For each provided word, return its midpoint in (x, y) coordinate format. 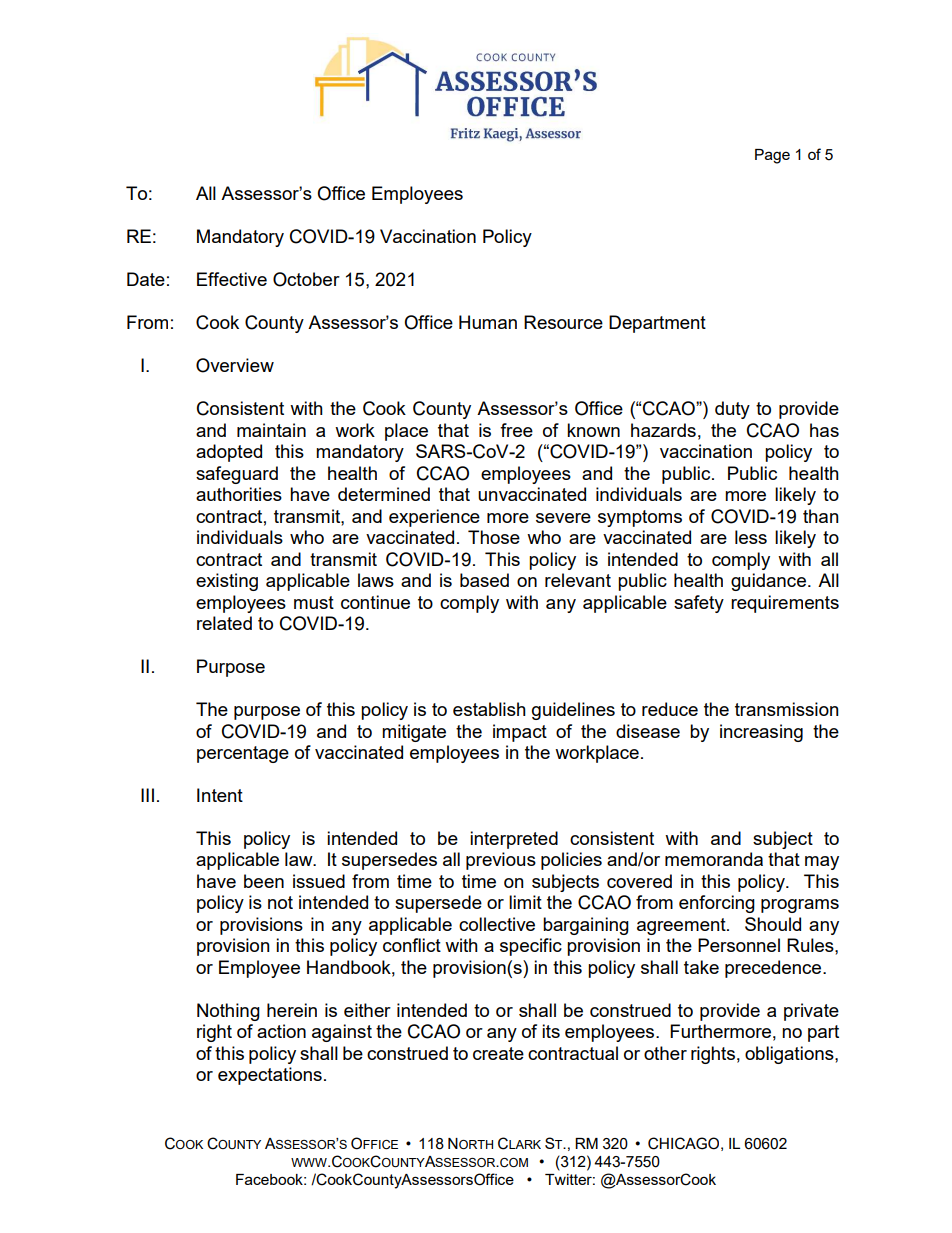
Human (488, 322)
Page (772, 156)
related (224, 623)
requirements (785, 604)
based (484, 580)
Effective (232, 279)
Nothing (228, 1012)
